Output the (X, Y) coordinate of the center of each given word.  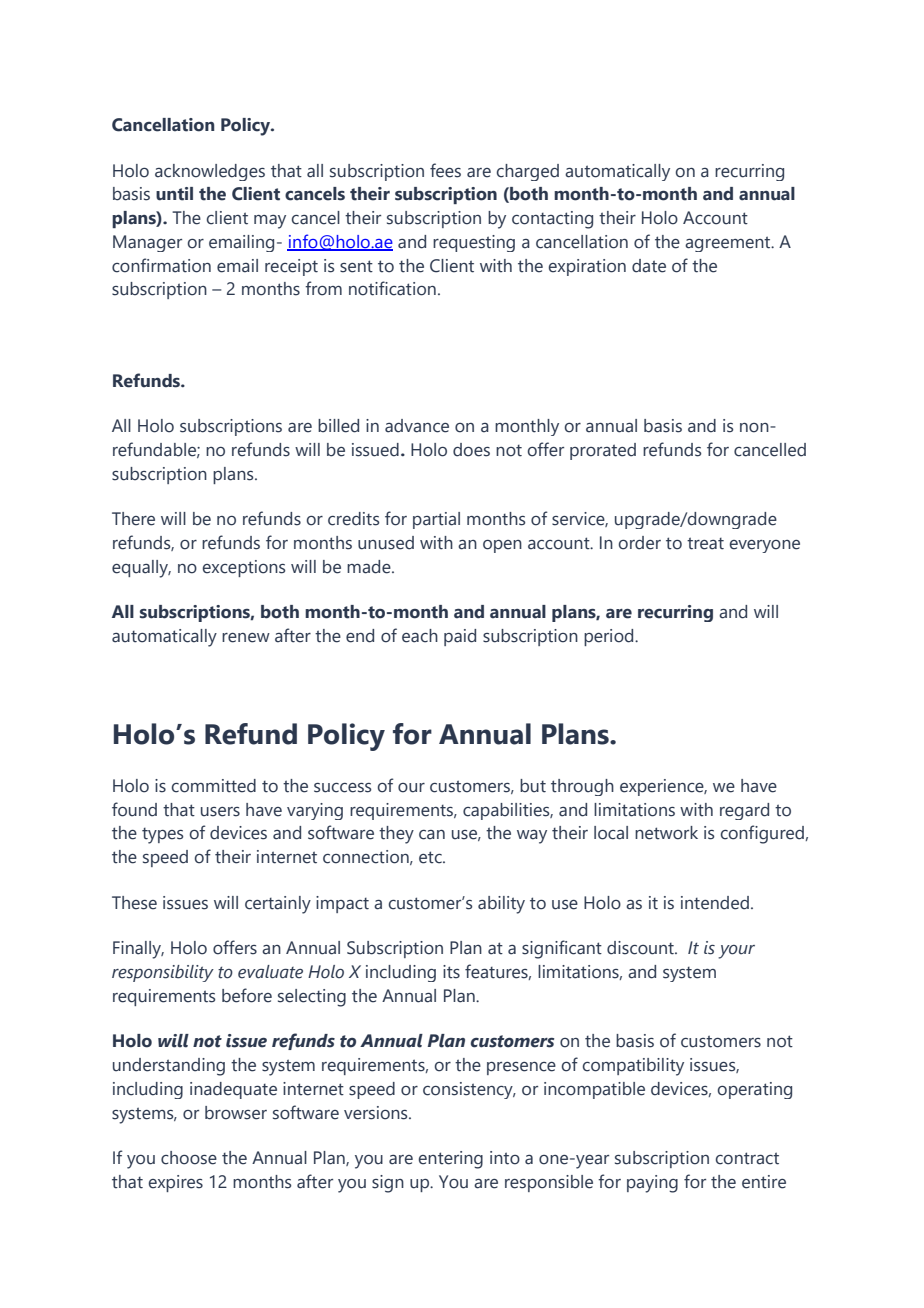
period (610, 637)
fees (445, 170)
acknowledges (210, 172)
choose (189, 1158)
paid (460, 637)
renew (246, 638)
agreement (729, 244)
